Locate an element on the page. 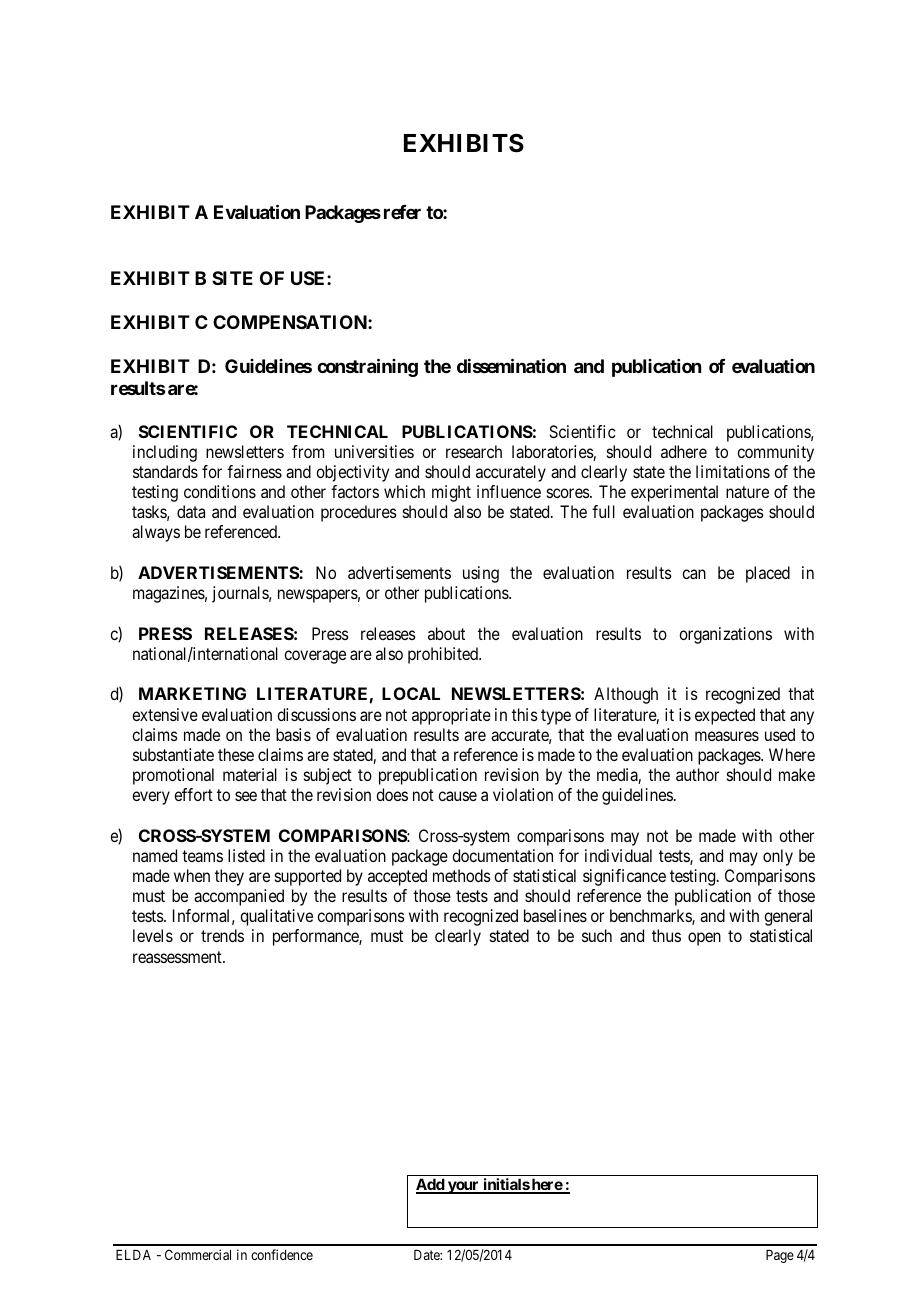 The image size is (924, 1308). cause is located at coordinates (457, 796).
